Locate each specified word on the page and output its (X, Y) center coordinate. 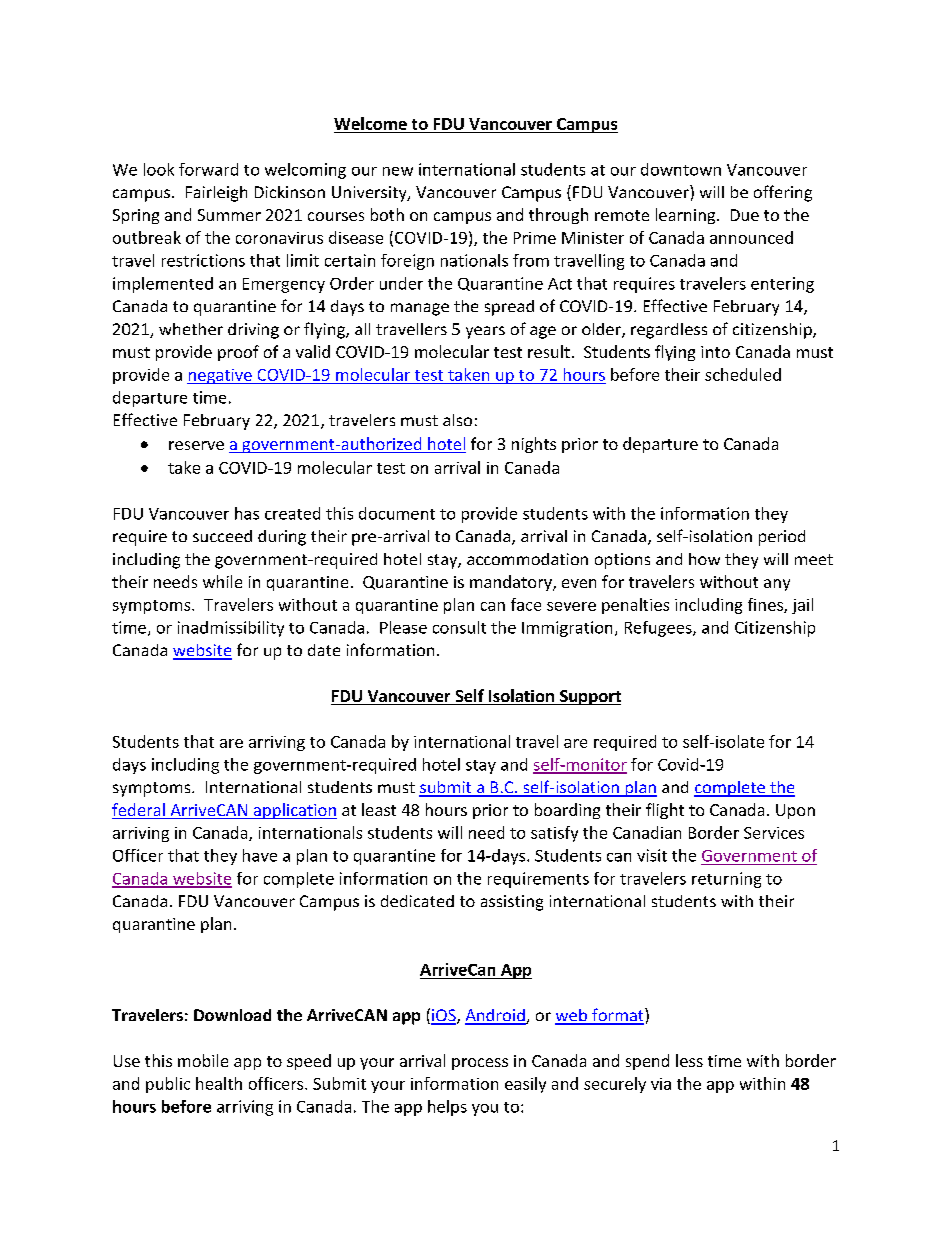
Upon (795, 811)
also (457, 420)
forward (208, 169)
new (398, 171)
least (379, 809)
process (480, 1064)
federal (139, 811)
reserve (196, 445)
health (219, 1083)
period (782, 538)
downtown (681, 169)
